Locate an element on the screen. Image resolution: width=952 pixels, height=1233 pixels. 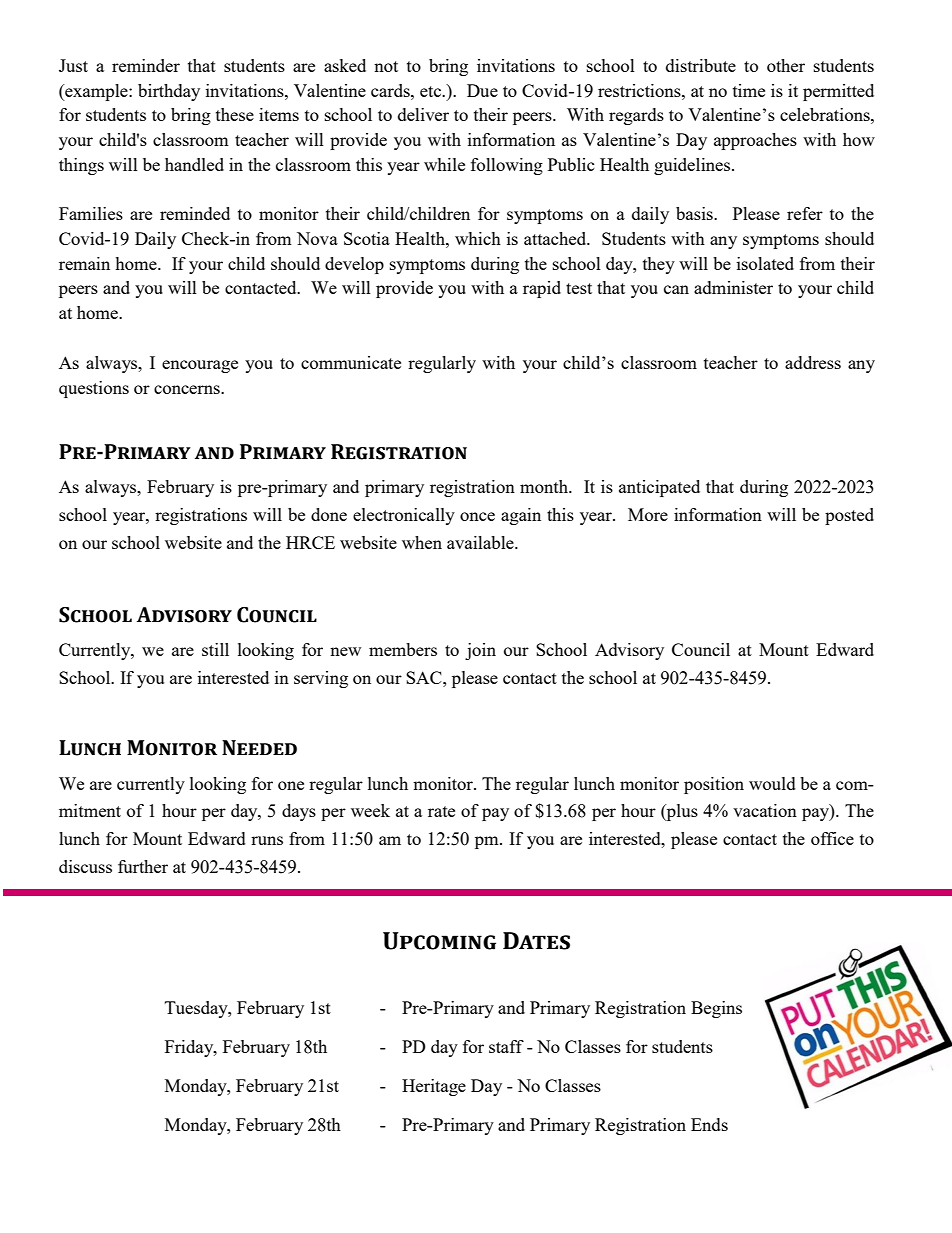
time is located at coordinates (749, 90).
